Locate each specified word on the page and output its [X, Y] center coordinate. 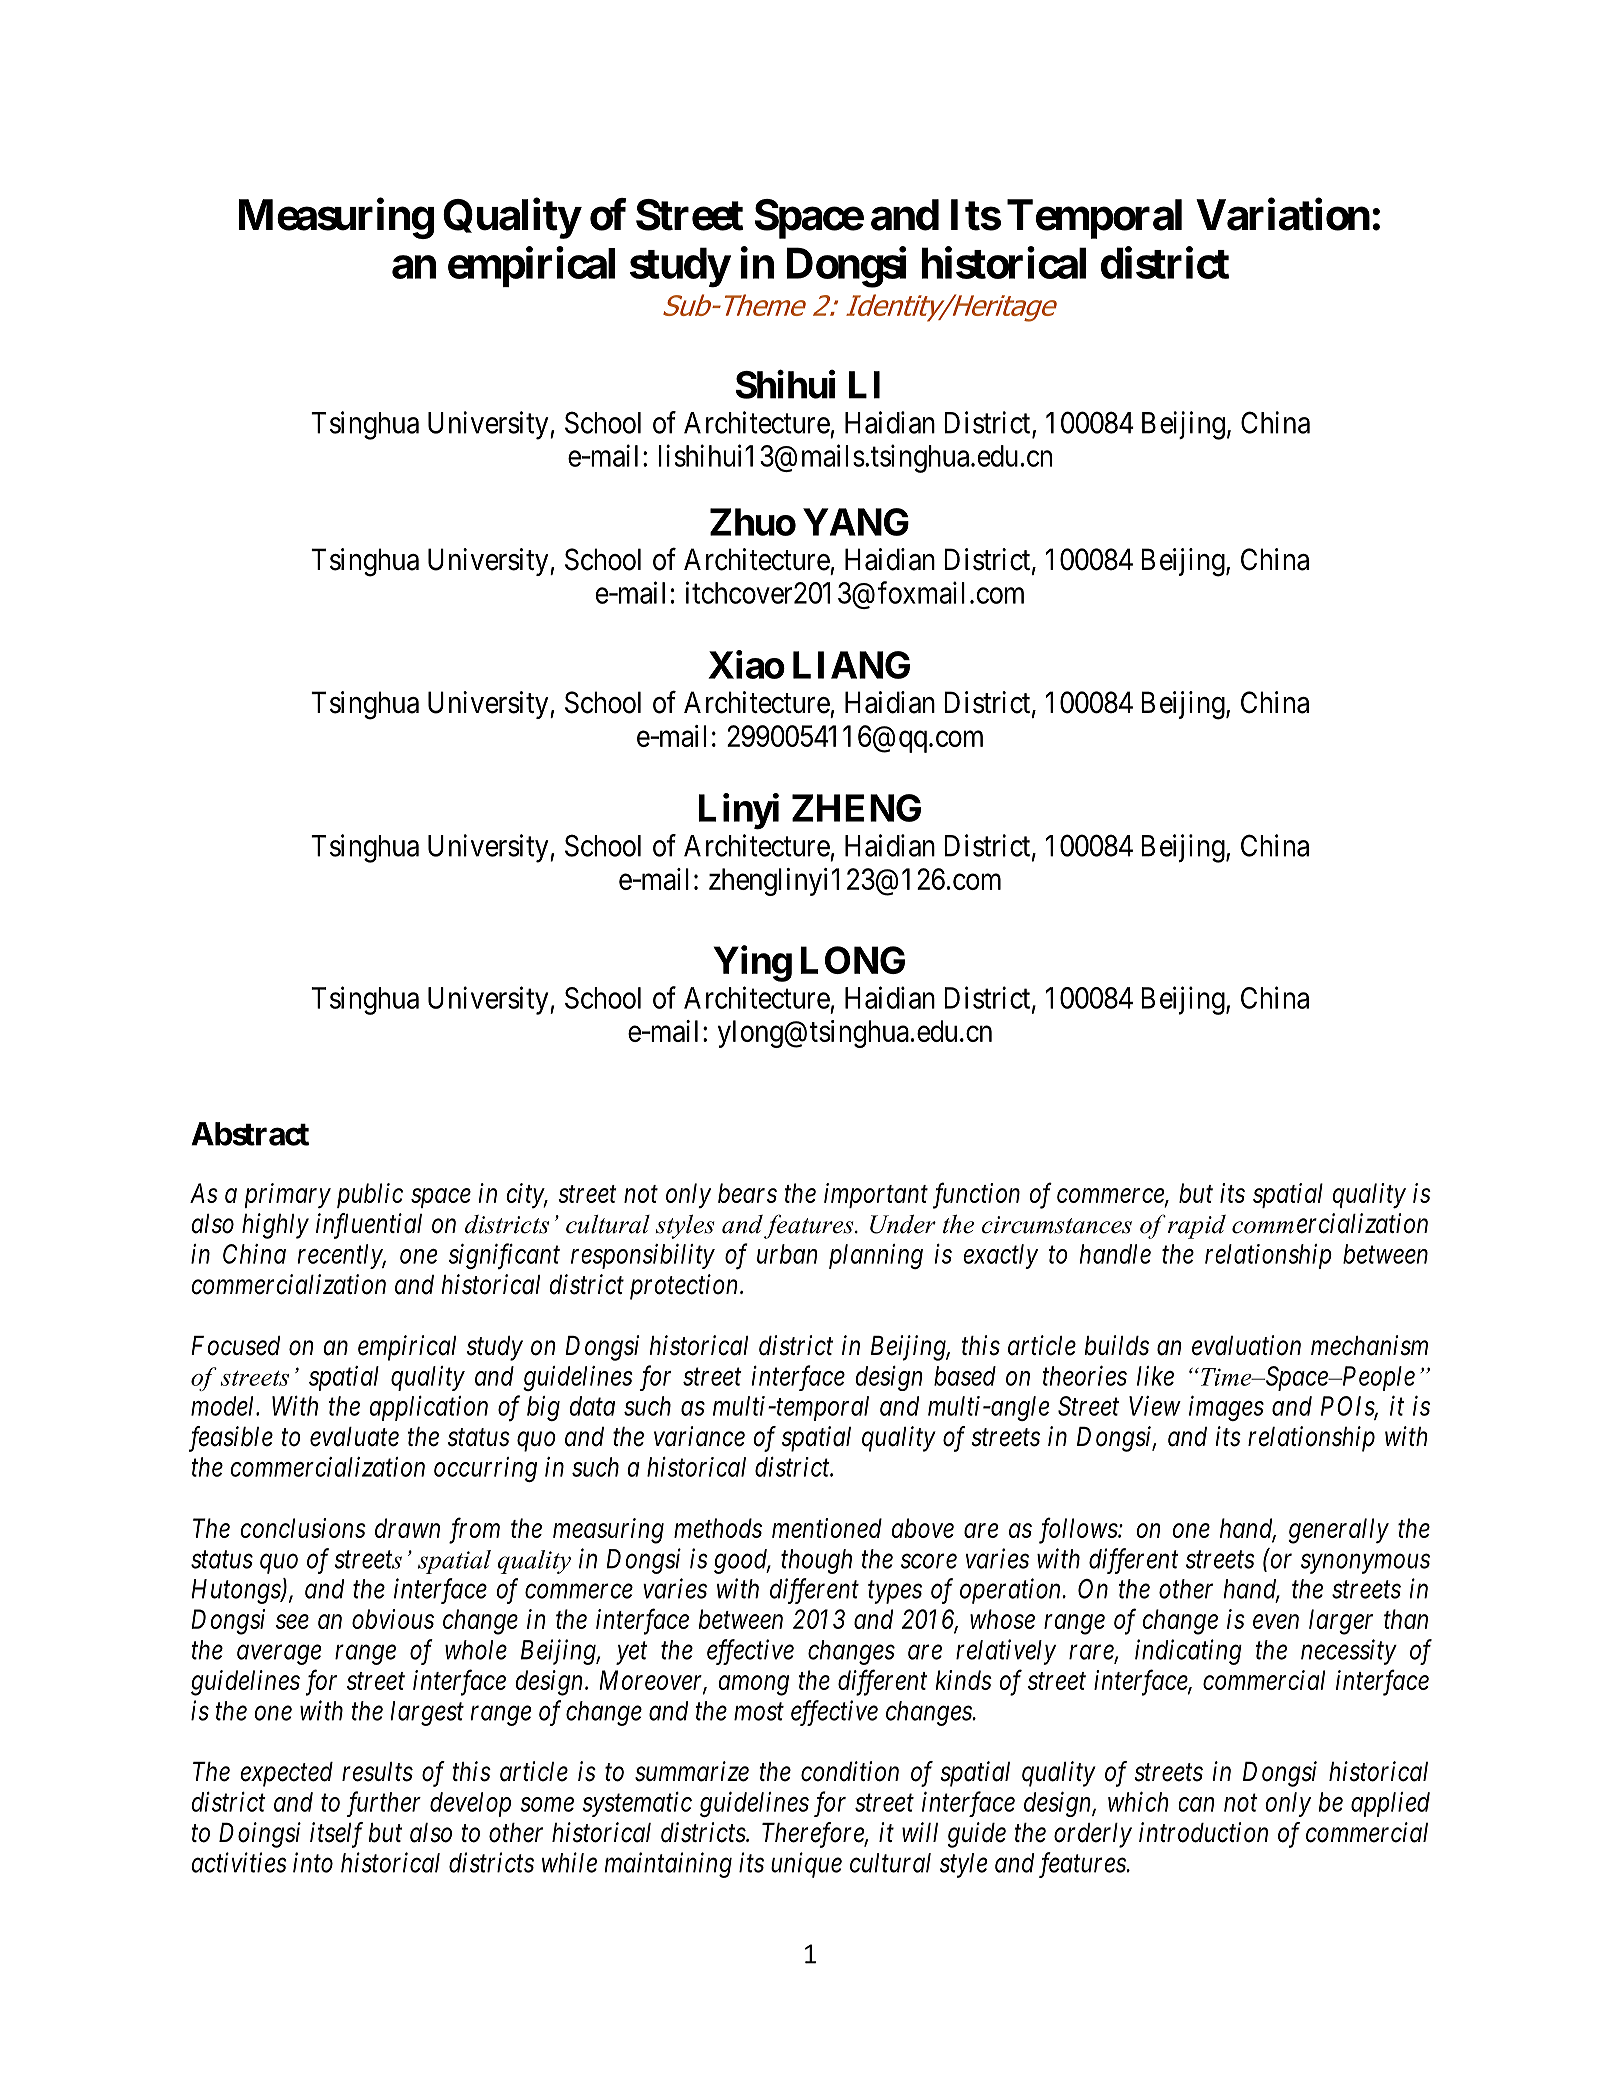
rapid [1197, 1227]
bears [747, 1193]
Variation [1283, 214]
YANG [856, 522]
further [384, 1804]
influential [369, 1226]
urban [787, 1254]
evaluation [1246, 1345]
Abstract [250, 1134]
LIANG [851, 665]
